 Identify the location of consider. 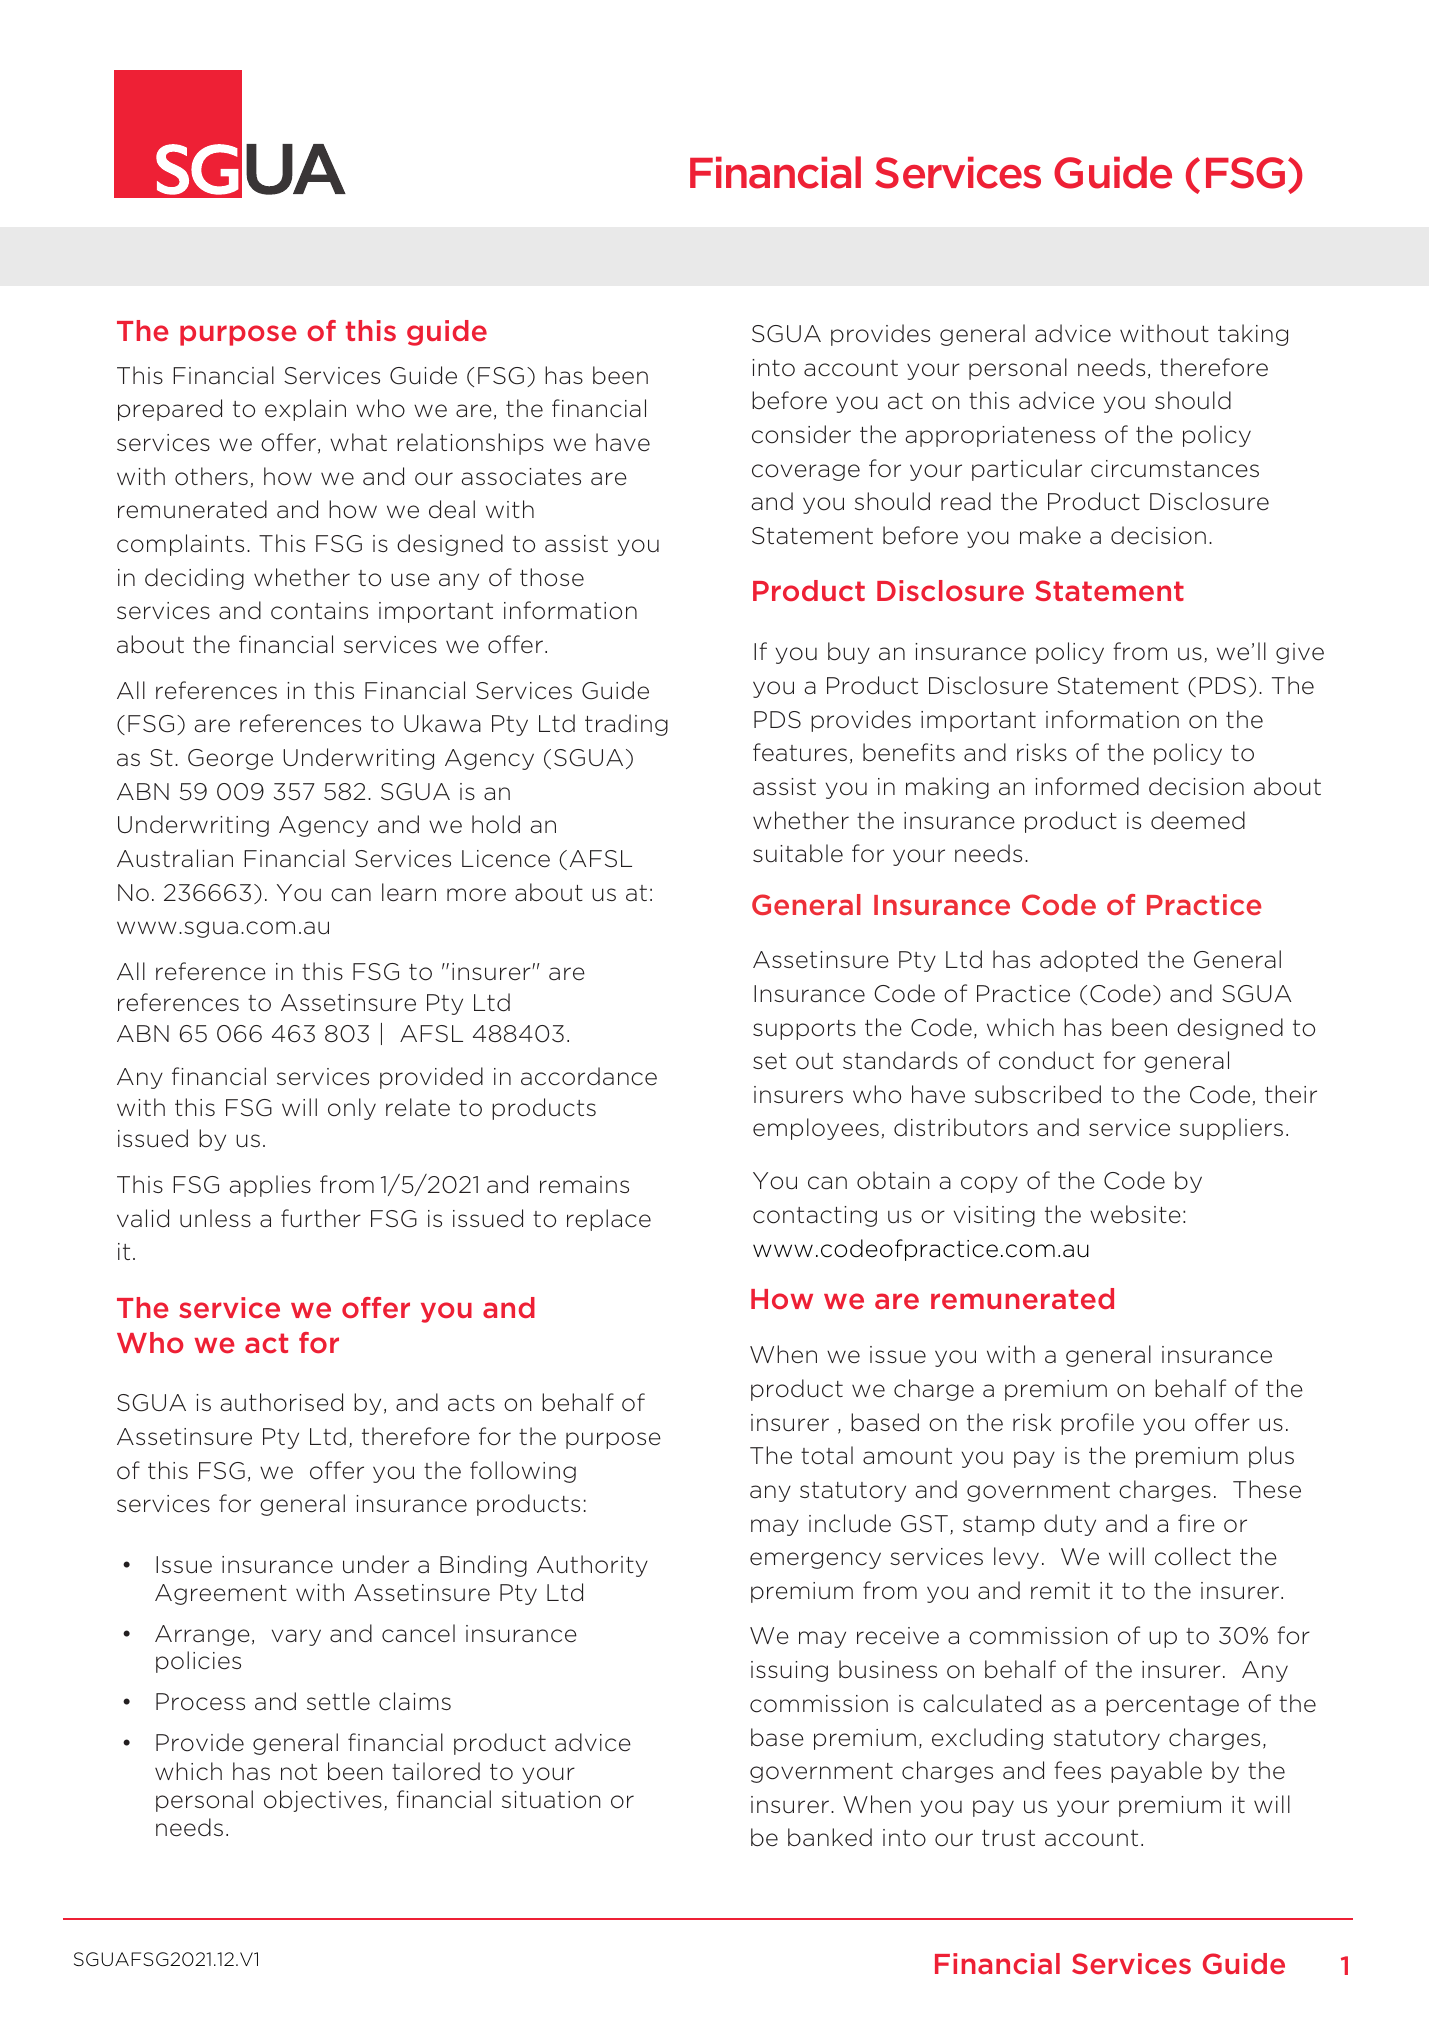
(801, 434).
